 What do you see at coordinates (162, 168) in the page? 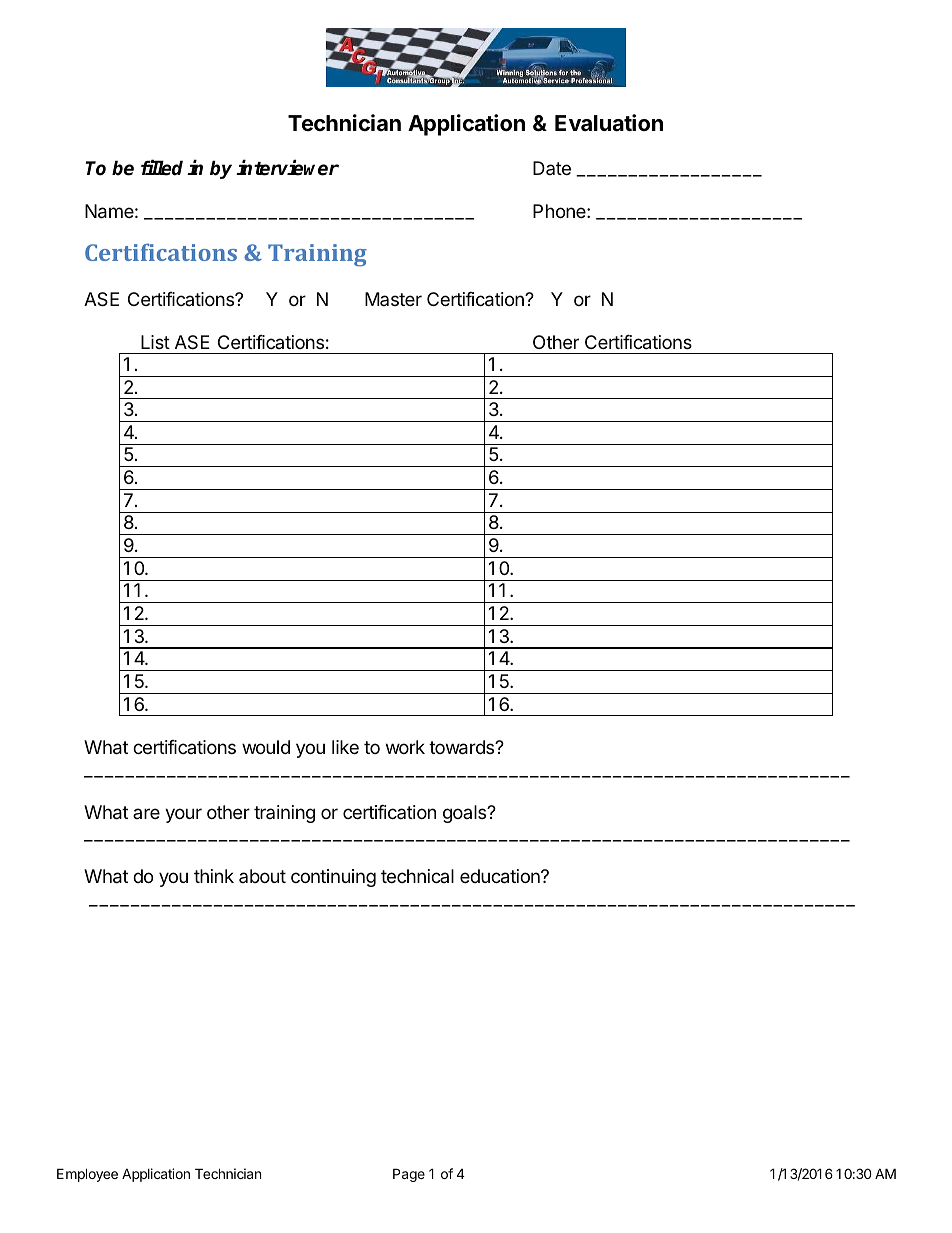
I see `filled` at bounding box center [162, 168].
